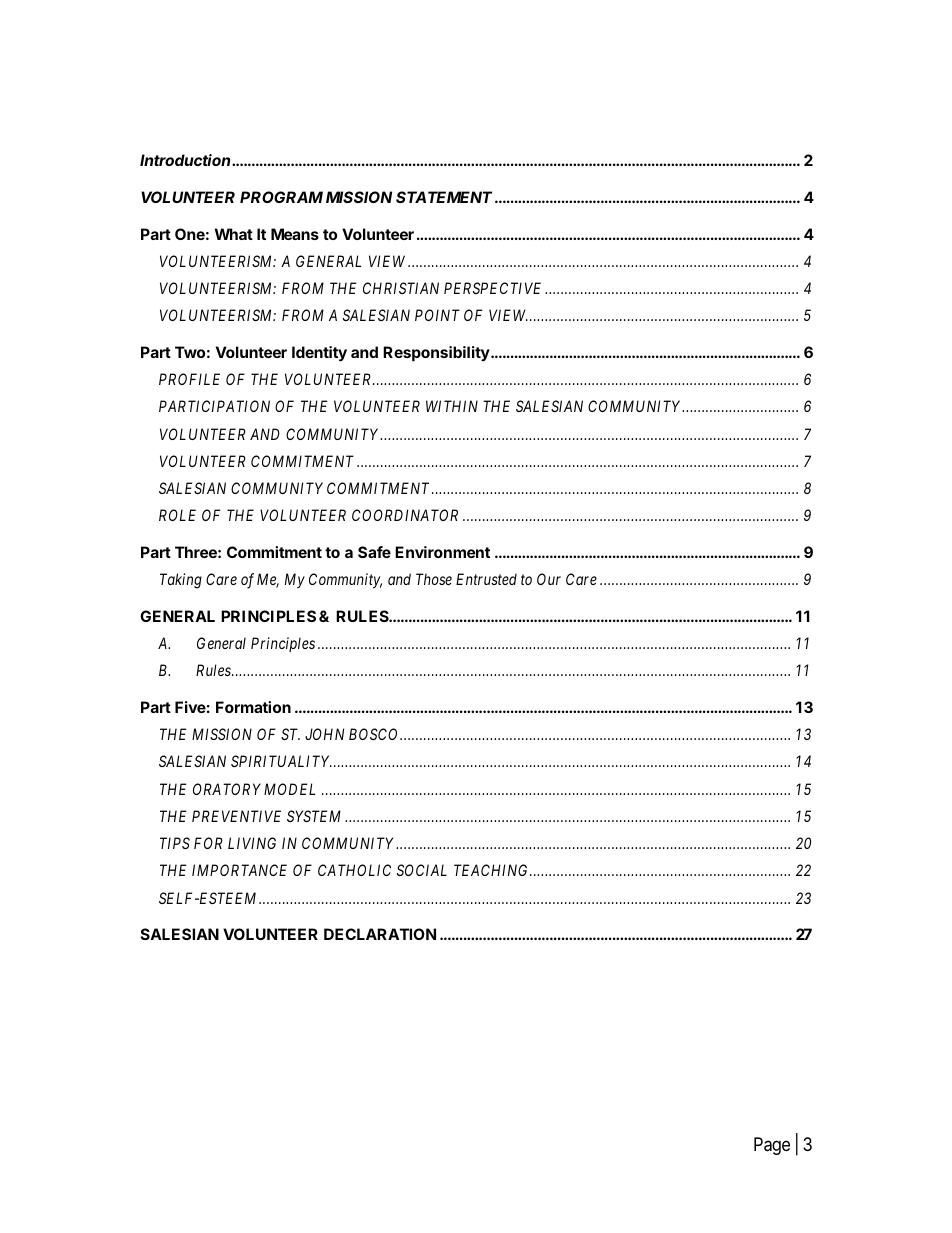 The height and width of the page is (1233, 952). What do you see at coordinates (252, 843) in the page?
I see `LIVING` at bounding box center [252, 843].
